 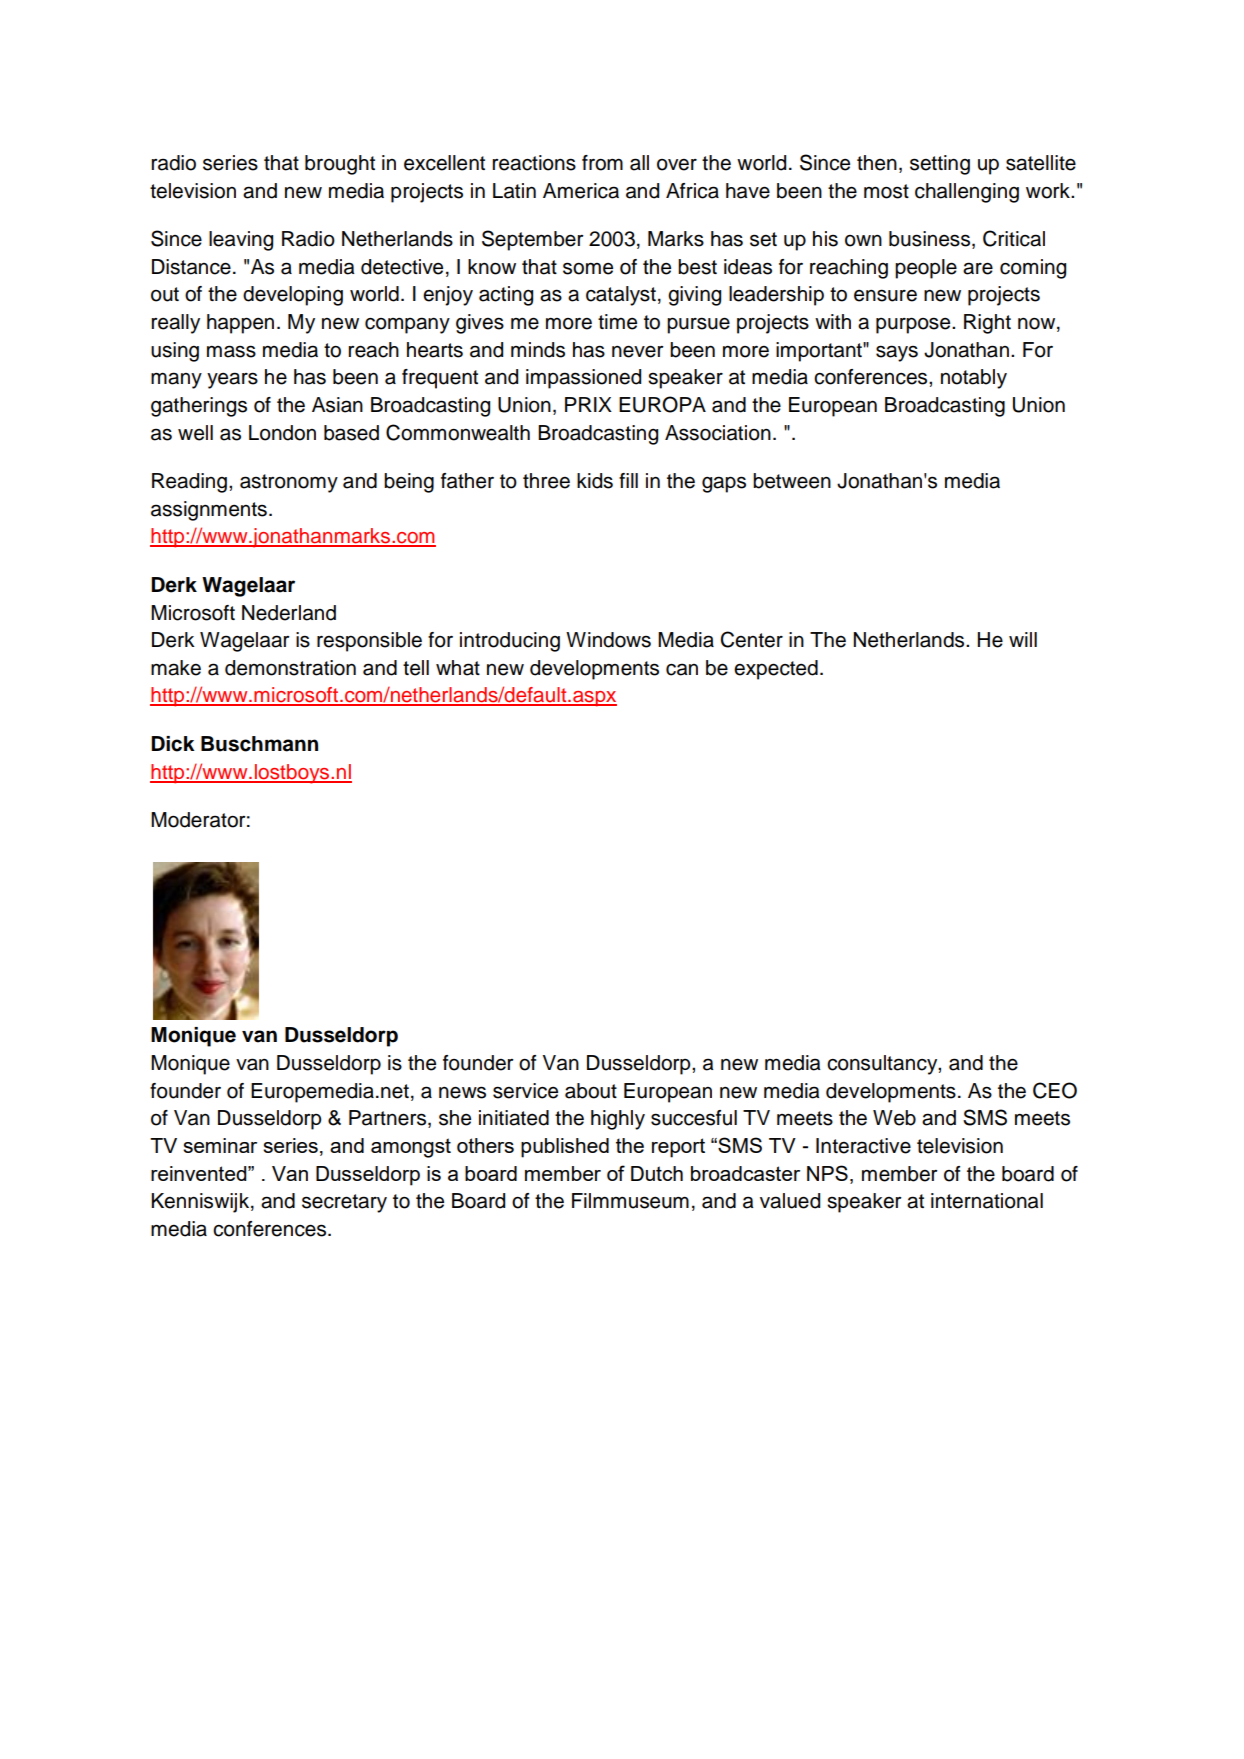 What do you see at coordinates (792, 481) in the screenshot?
I see `between` at bounding box center [792, 481].
